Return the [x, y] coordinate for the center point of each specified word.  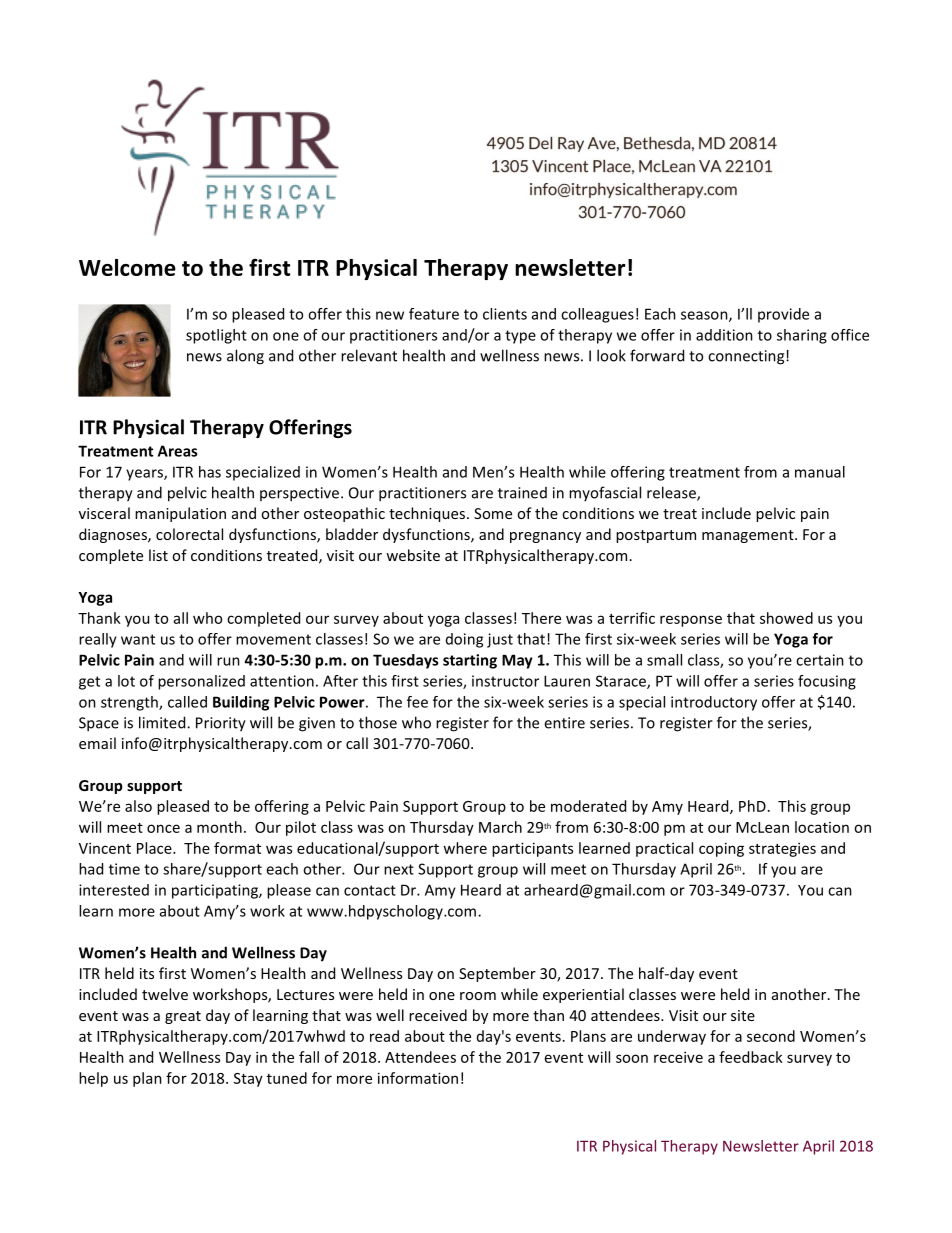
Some [493, 513]
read [384, 1036]
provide [783, 315]
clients [505, 314]
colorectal [189, 534]
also [138, 806]
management [749, 536]
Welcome [127, 267]
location [822, 827]
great [183, 1017]
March [500, 827]
